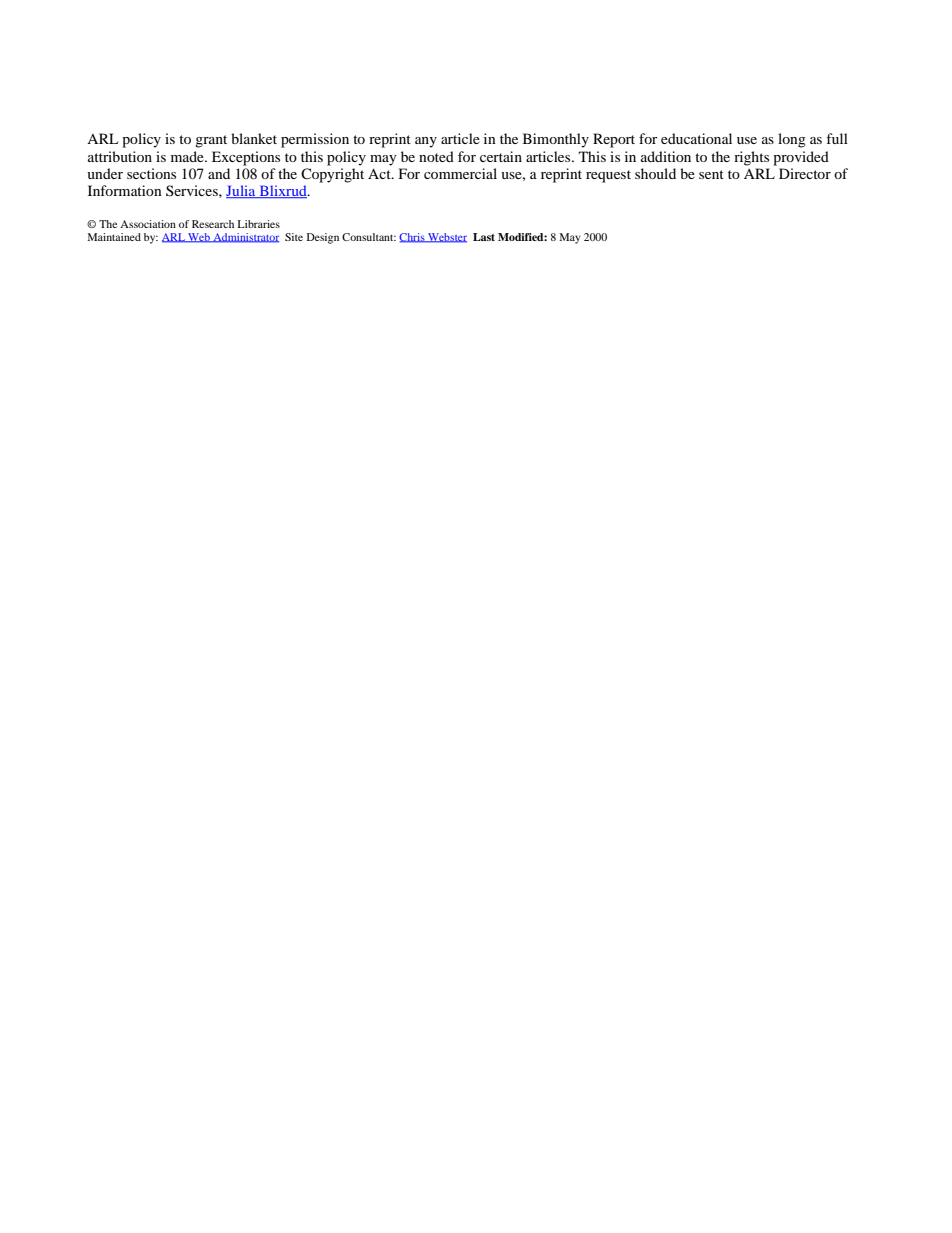 This image has width=952, height=1233. Describe the element at coordinates (114, 237) in the image. I see `Maintained` at that location.
